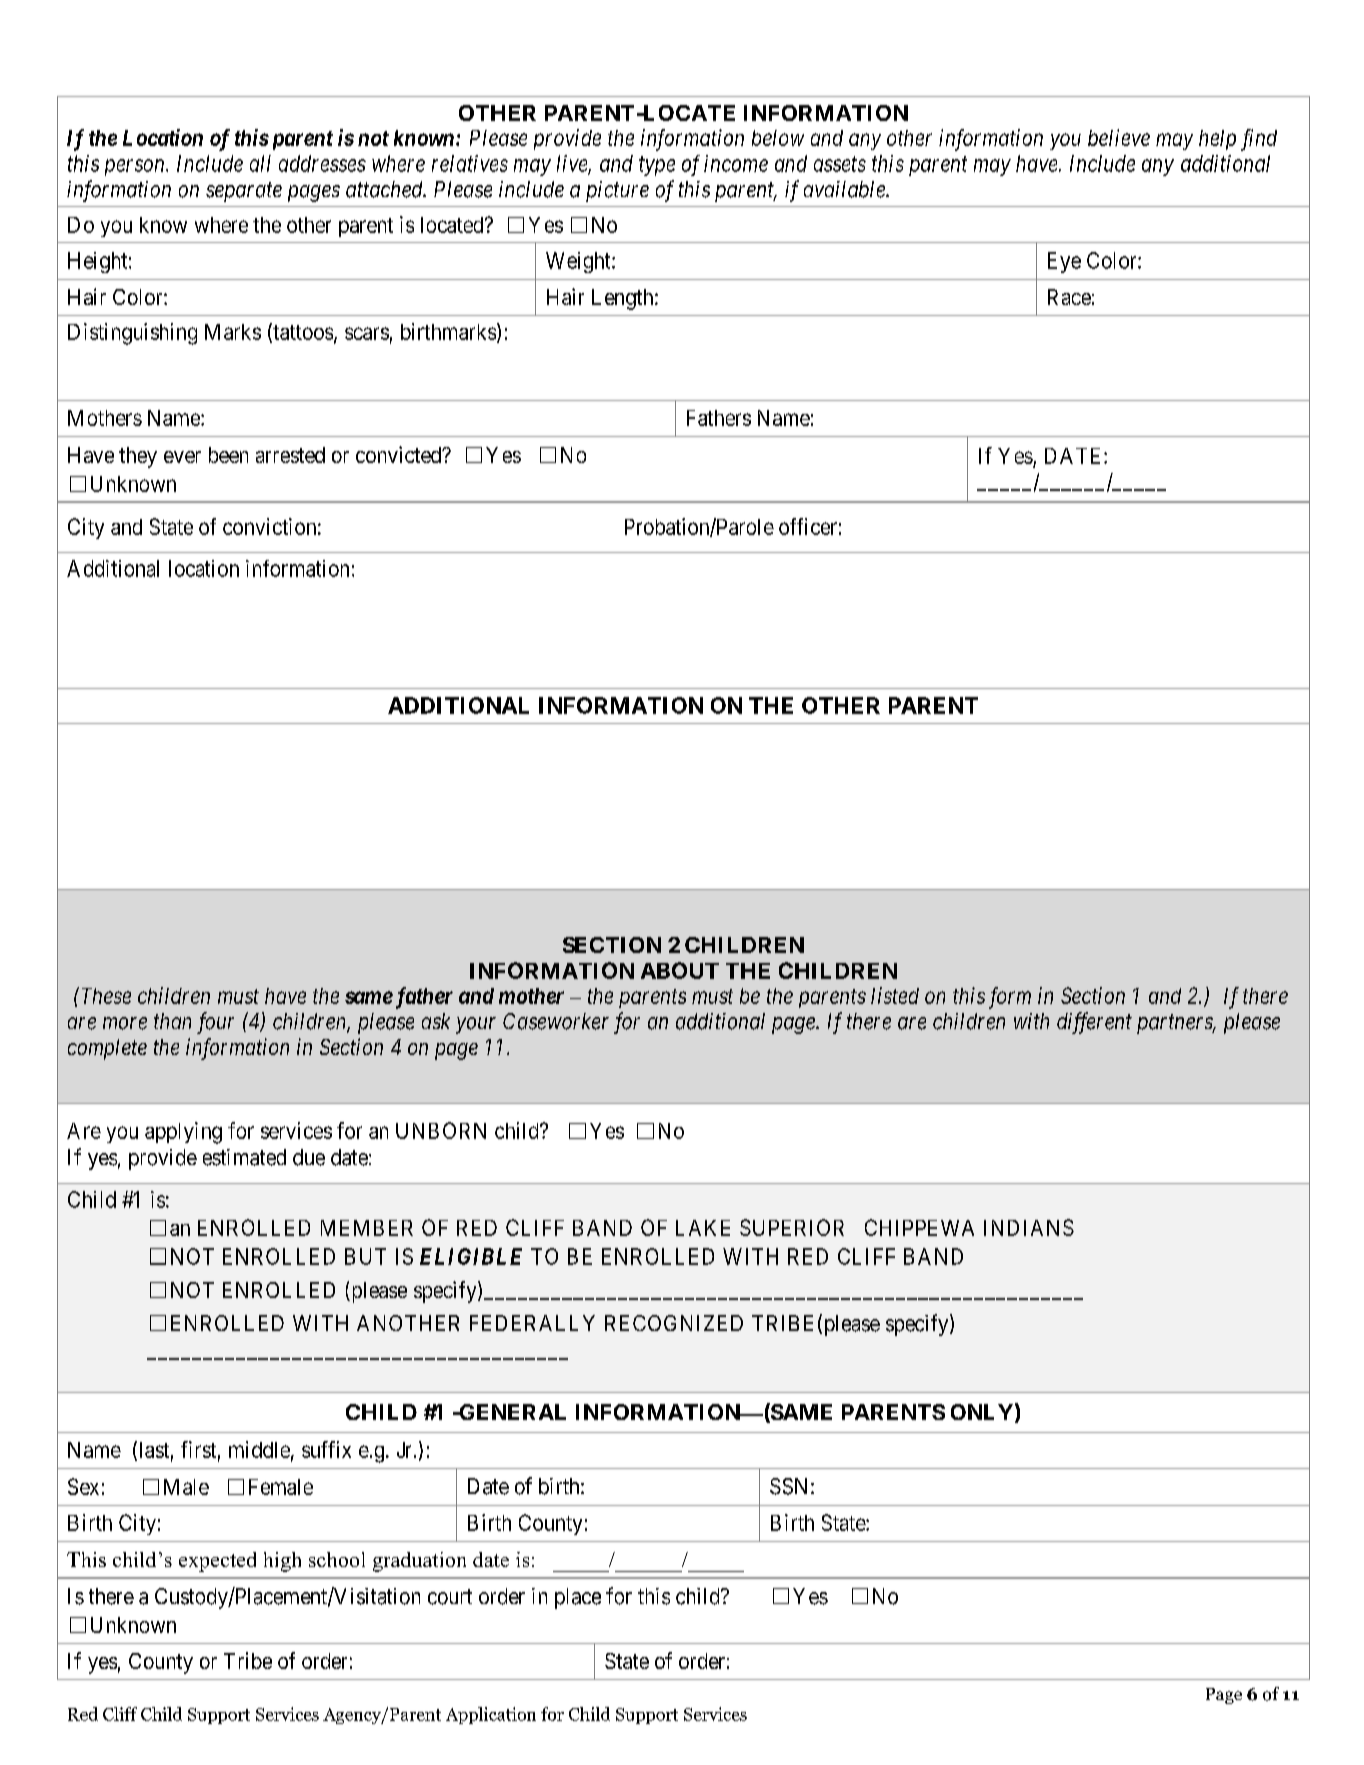 This page has height=1765, width=1364. I want to click on INDIANS, so click(1029, 1227).
